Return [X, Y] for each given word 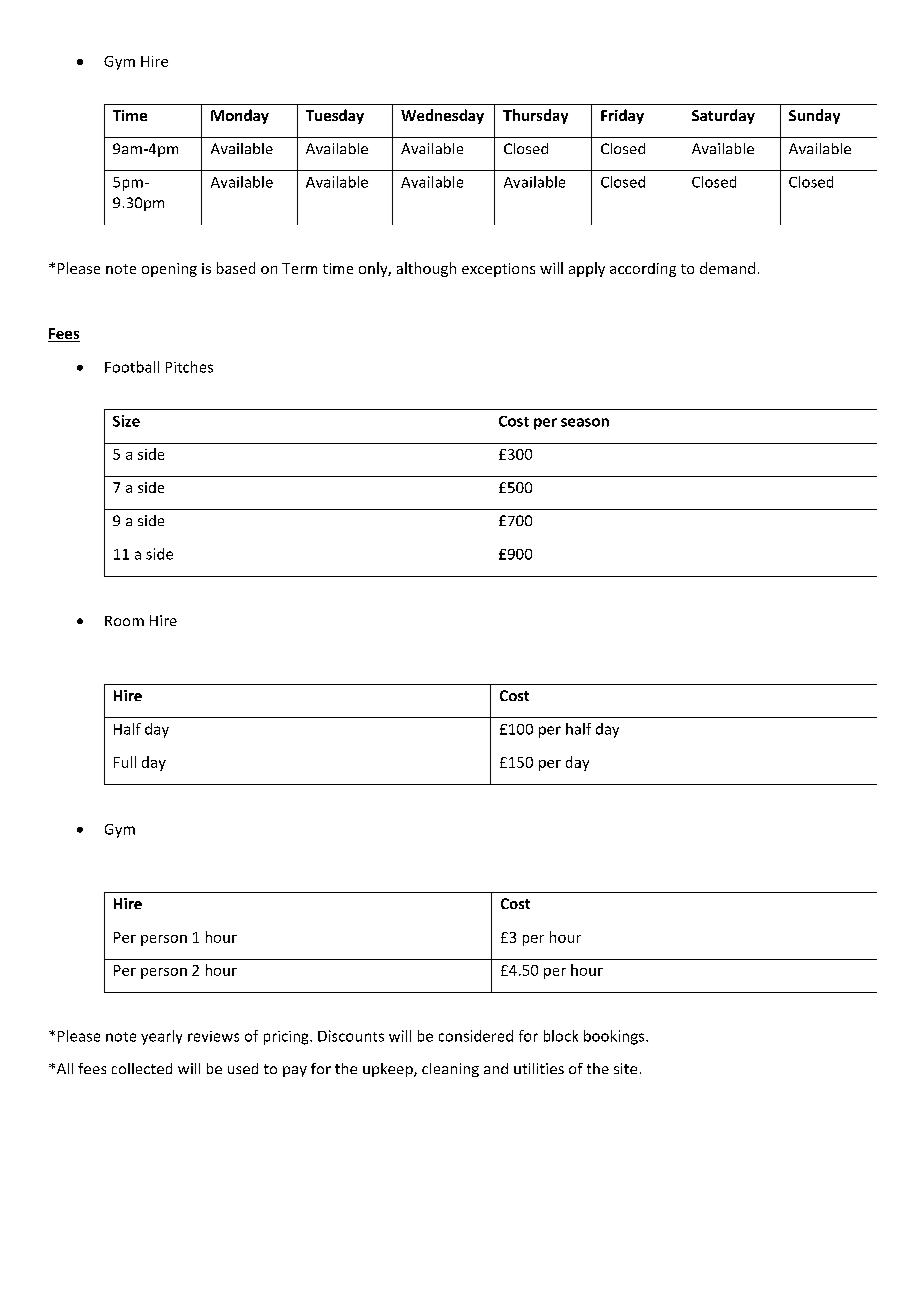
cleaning [450, 1070]
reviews [213, 1036]
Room [124, 621]
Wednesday [442, 116]
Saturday [723, 116]
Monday [240, 116]
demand [727, 268]
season [585, 422]
